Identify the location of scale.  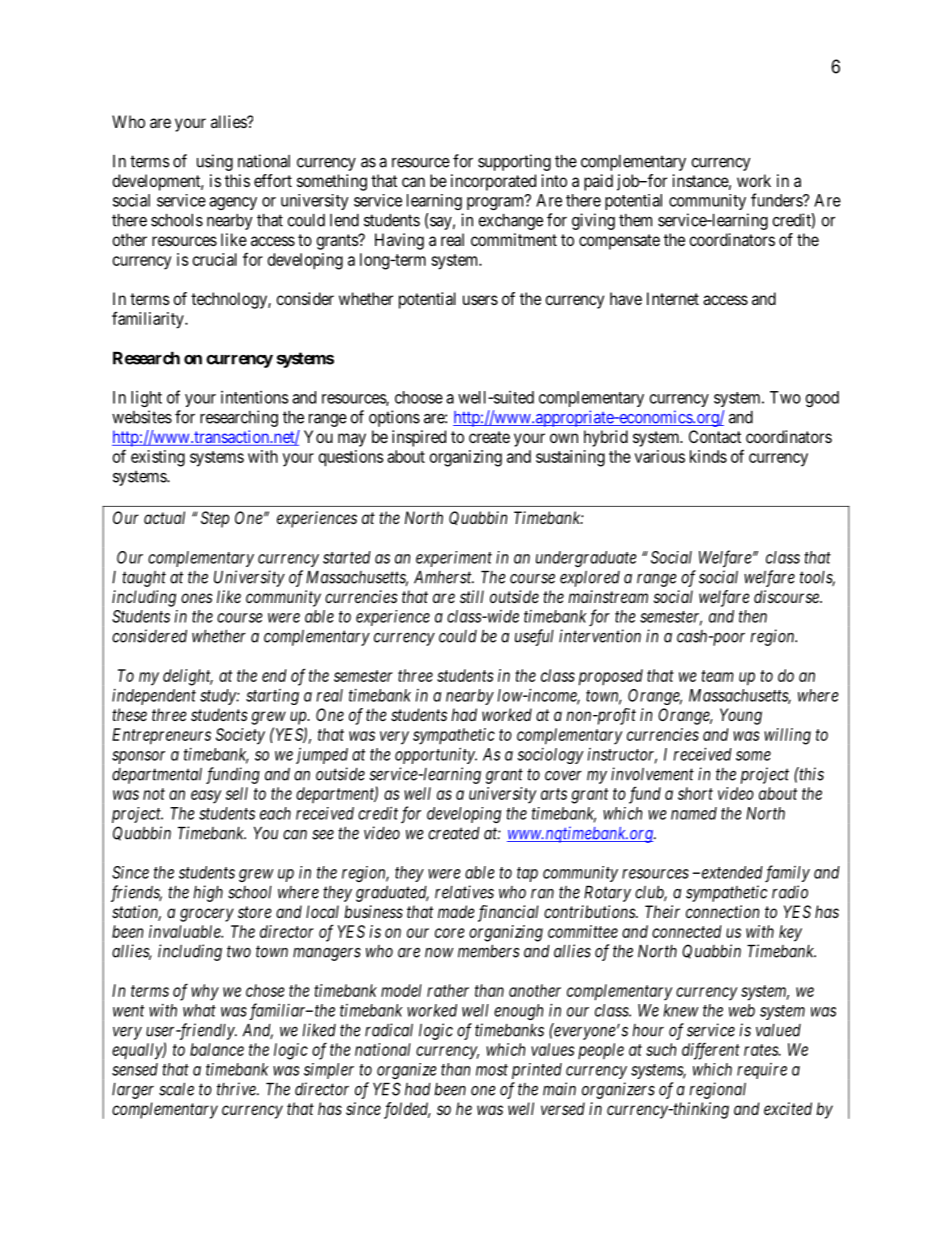
(176, 1089).
